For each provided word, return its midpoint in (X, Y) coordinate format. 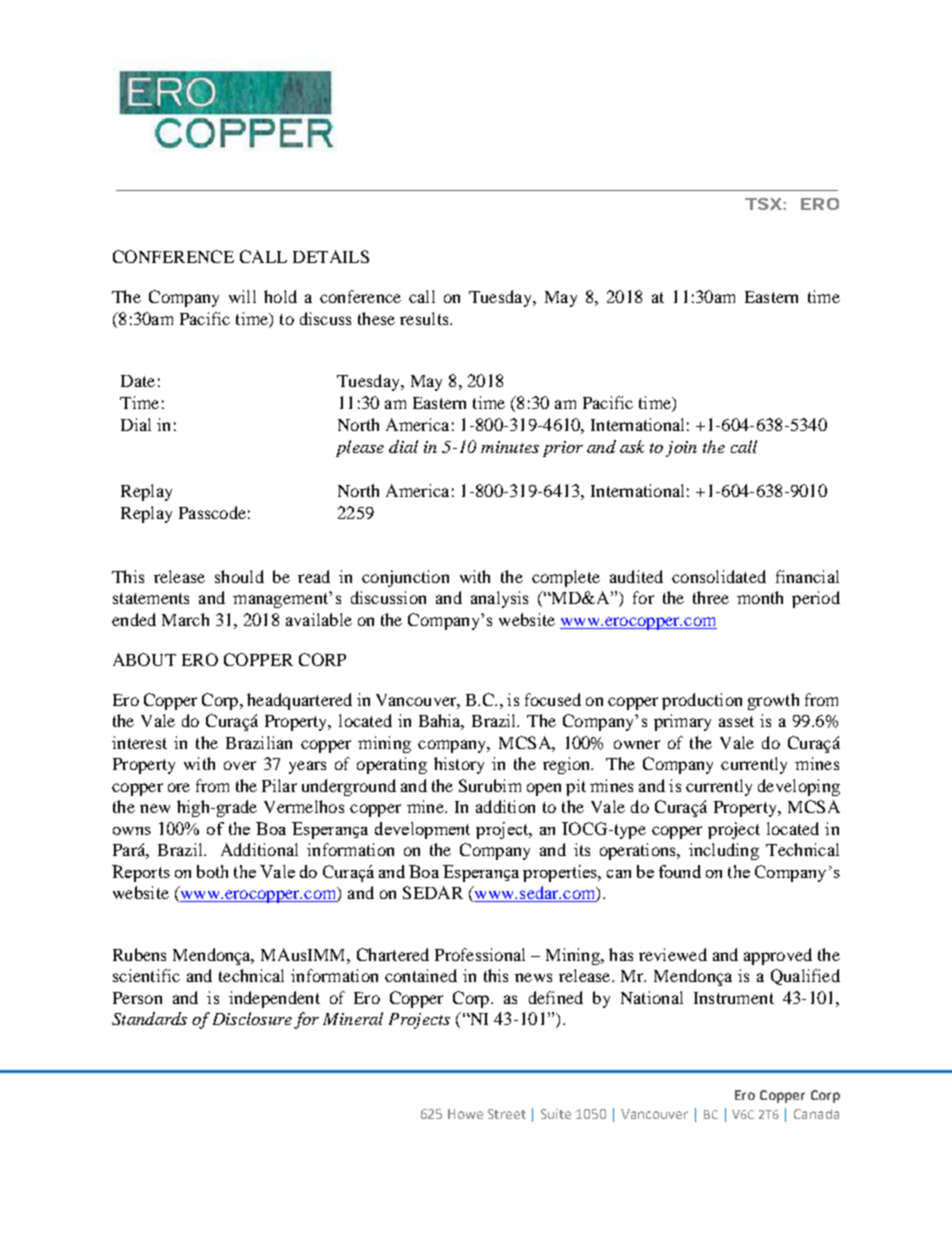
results (425, 318)
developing (799, 787)
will (242, 296)
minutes (510, 447)
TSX (763, 204)
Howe (465, 1114)
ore (179, 787)
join (681, 449)
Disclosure (252, 1018)
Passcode (212, 512)
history (459, 765)
